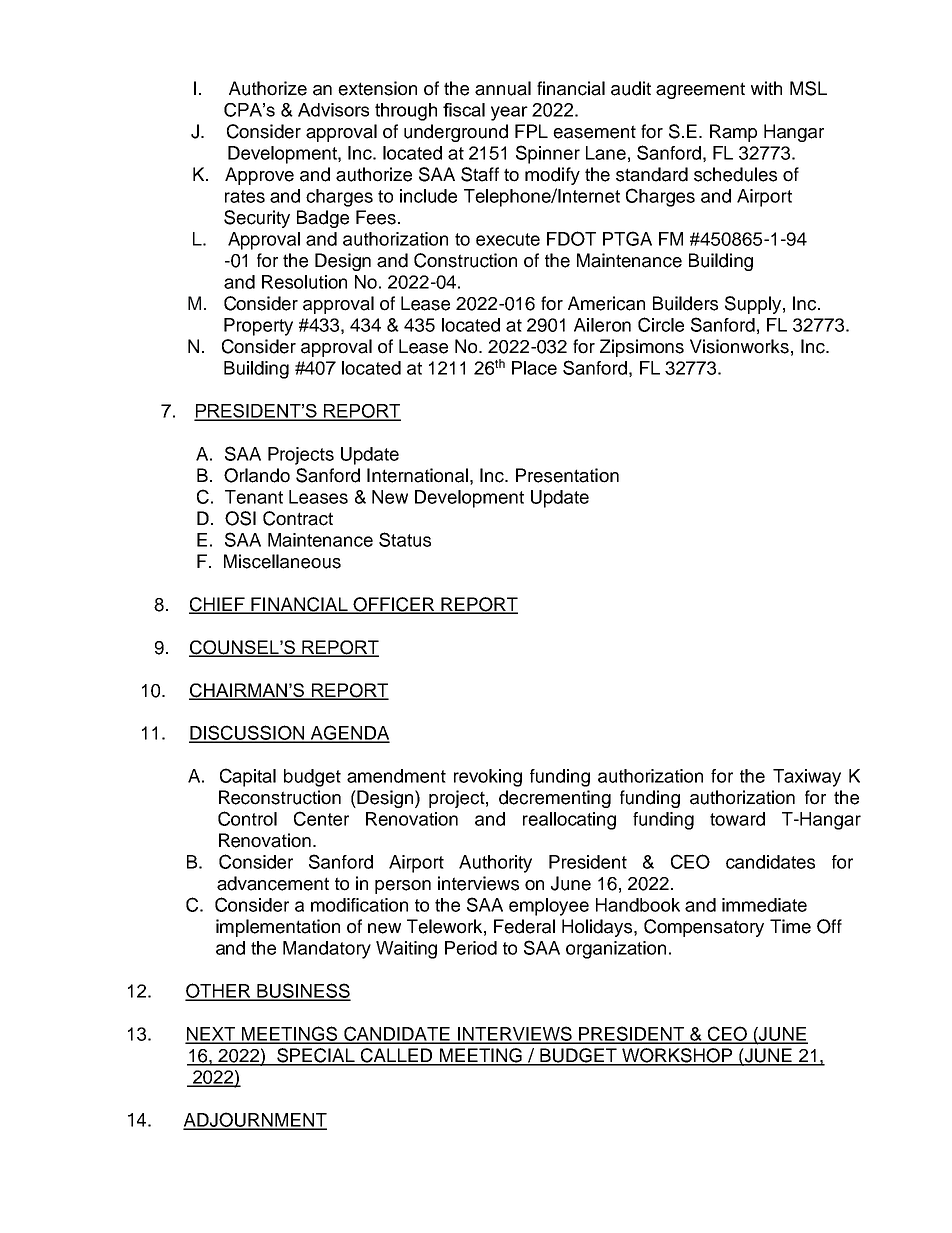  I want to click on year, so click(509, 113).
